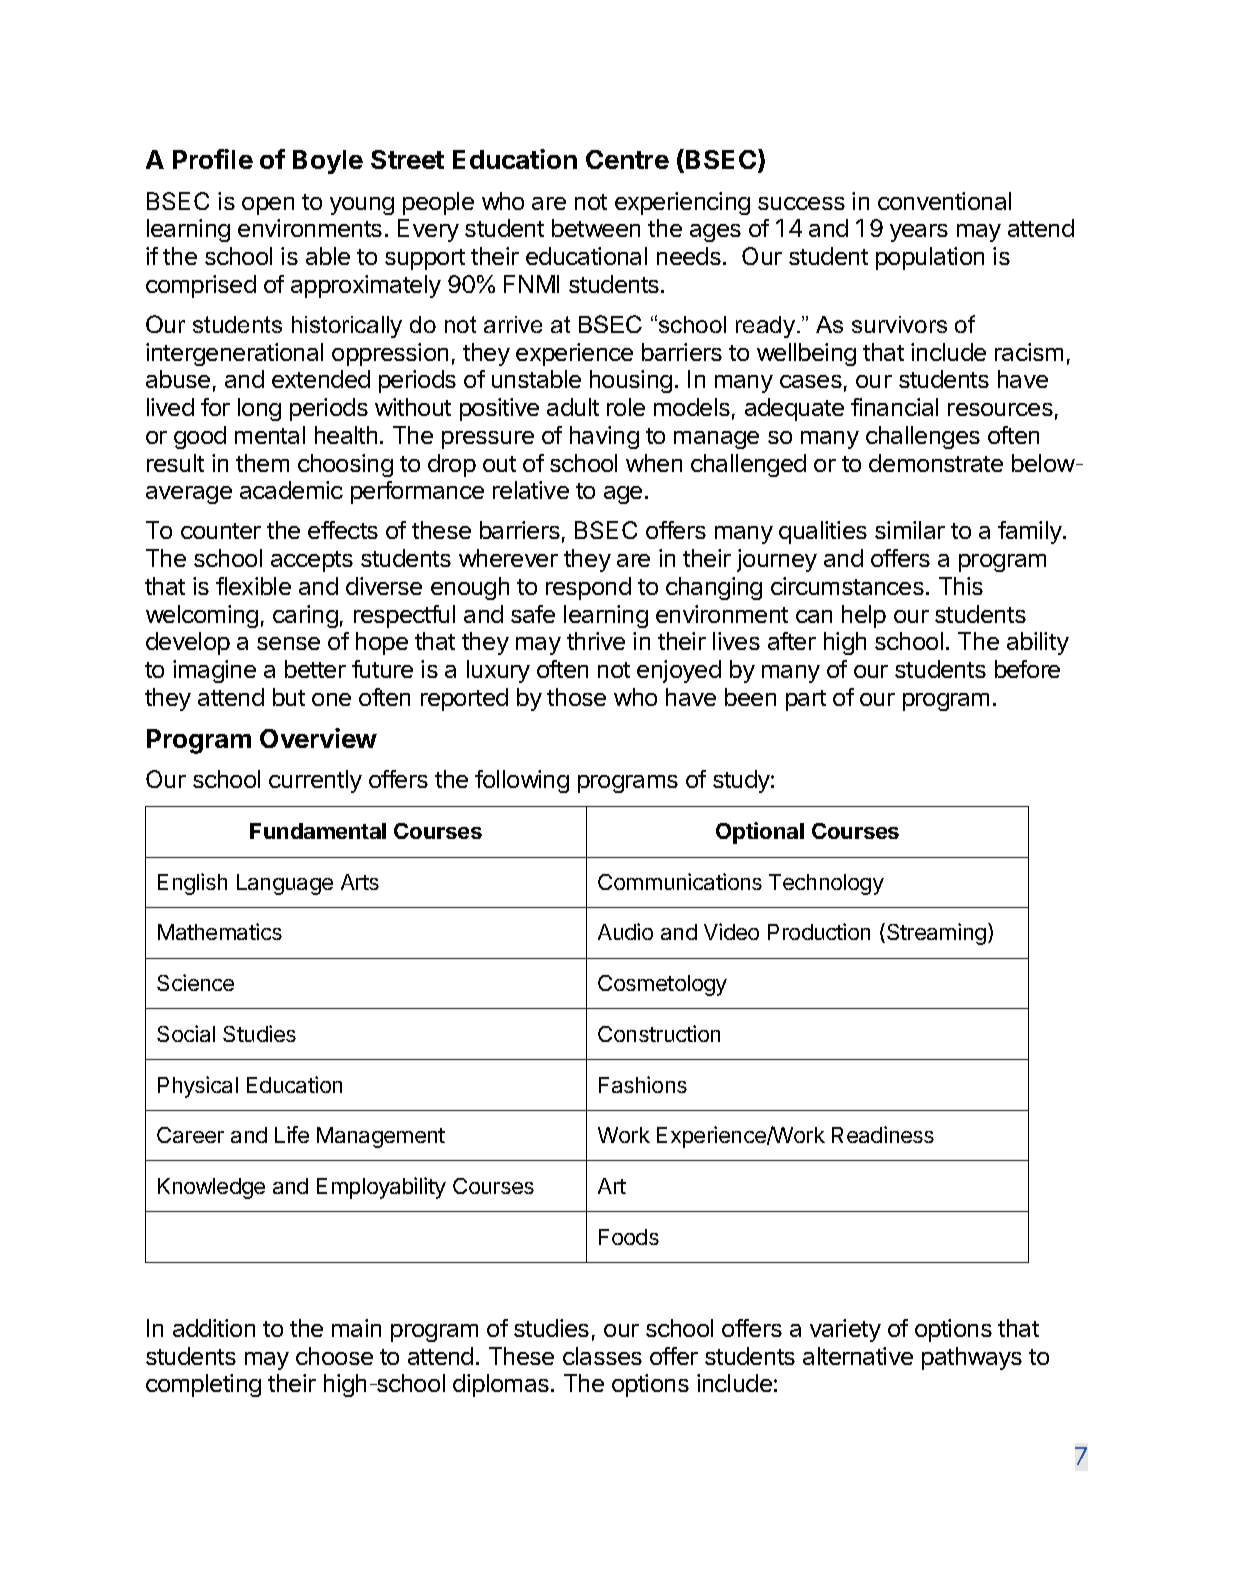 The image size is (1233, 1595). I want to click on following, so click(522, 781).
